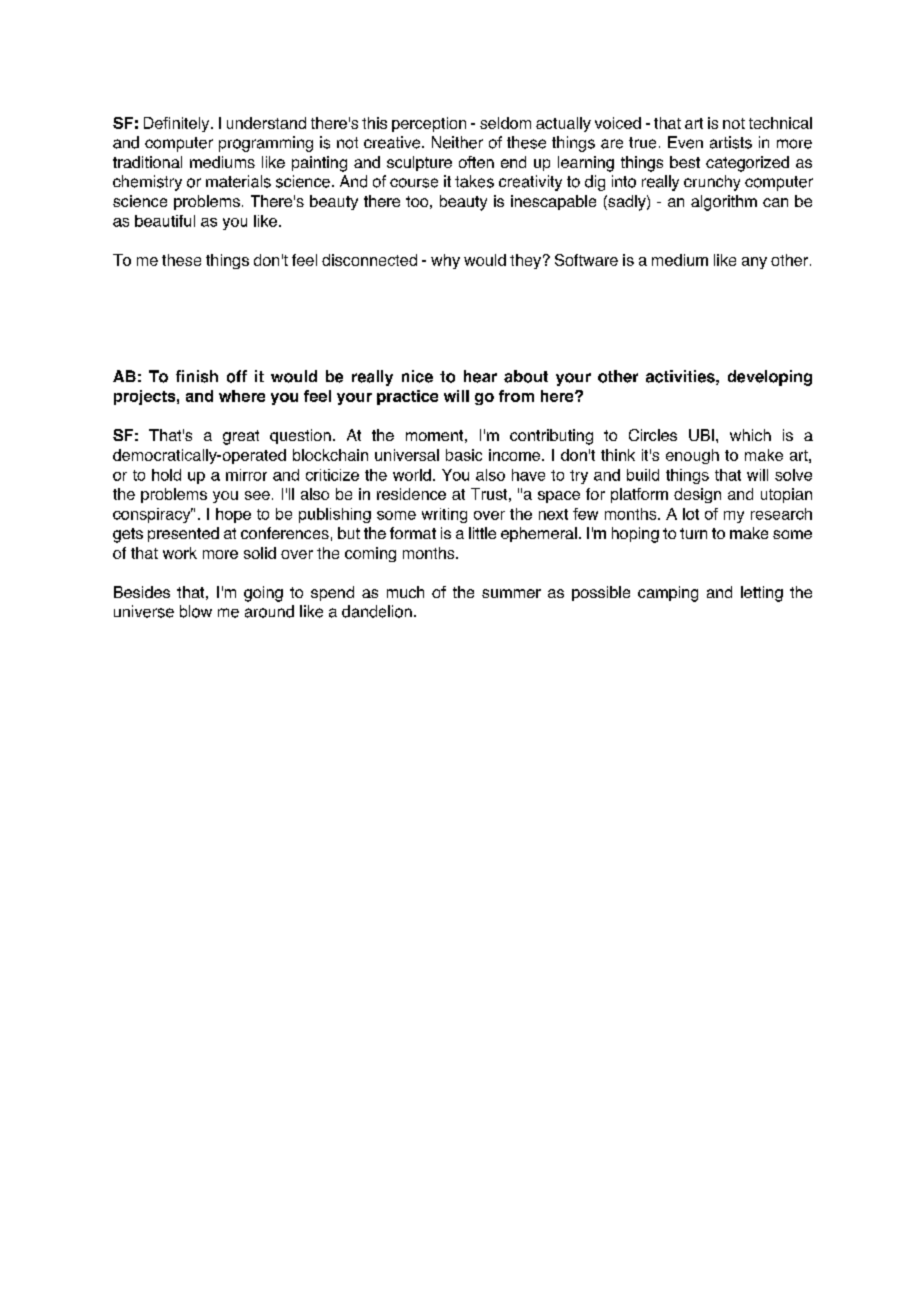  Describe the element at coordinates (480, 376) in the screenshot. I see `hear` at that location.
